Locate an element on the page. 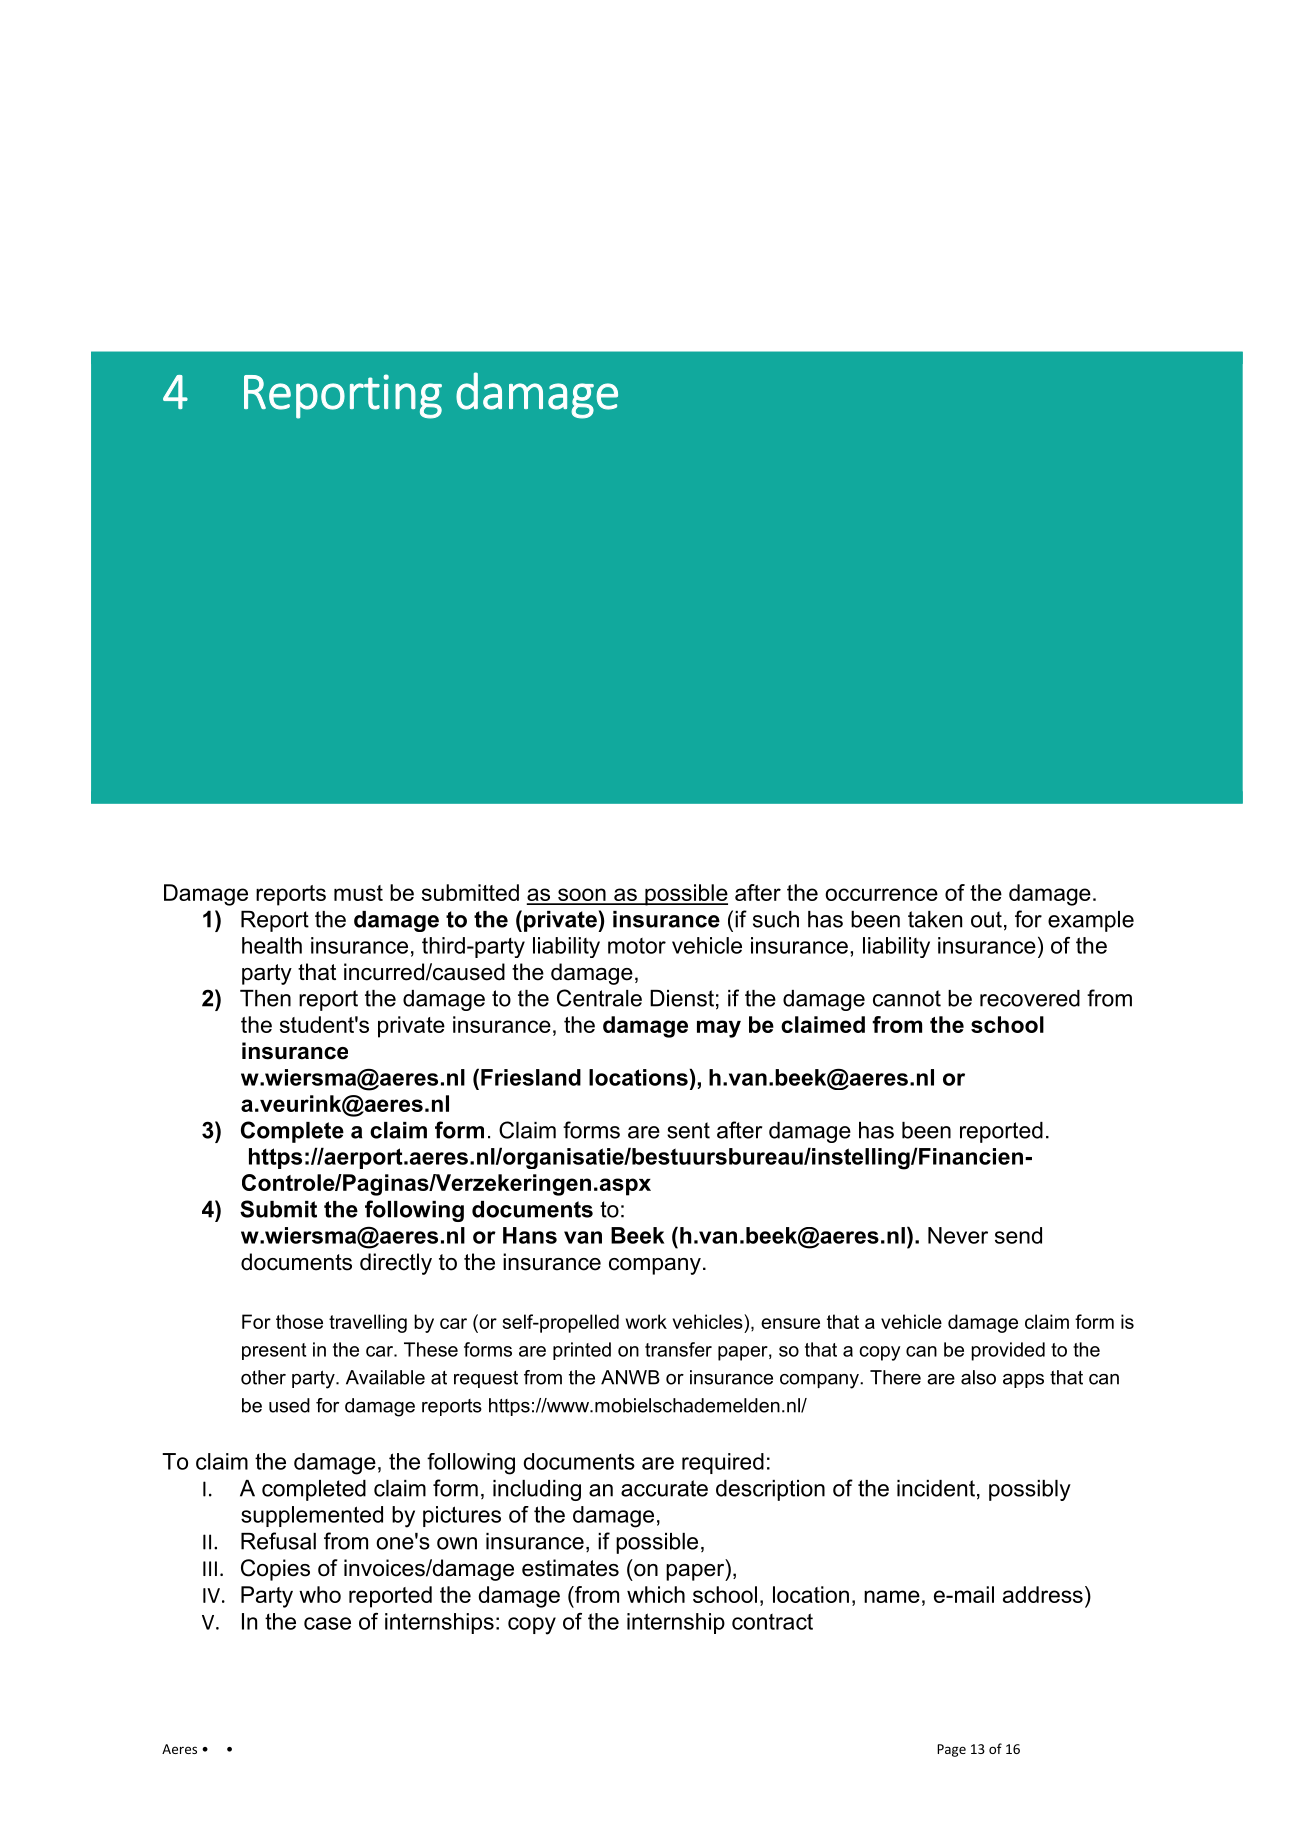 This image has height=1839, width=1300. Never is located at coordinates (958, 1235).
